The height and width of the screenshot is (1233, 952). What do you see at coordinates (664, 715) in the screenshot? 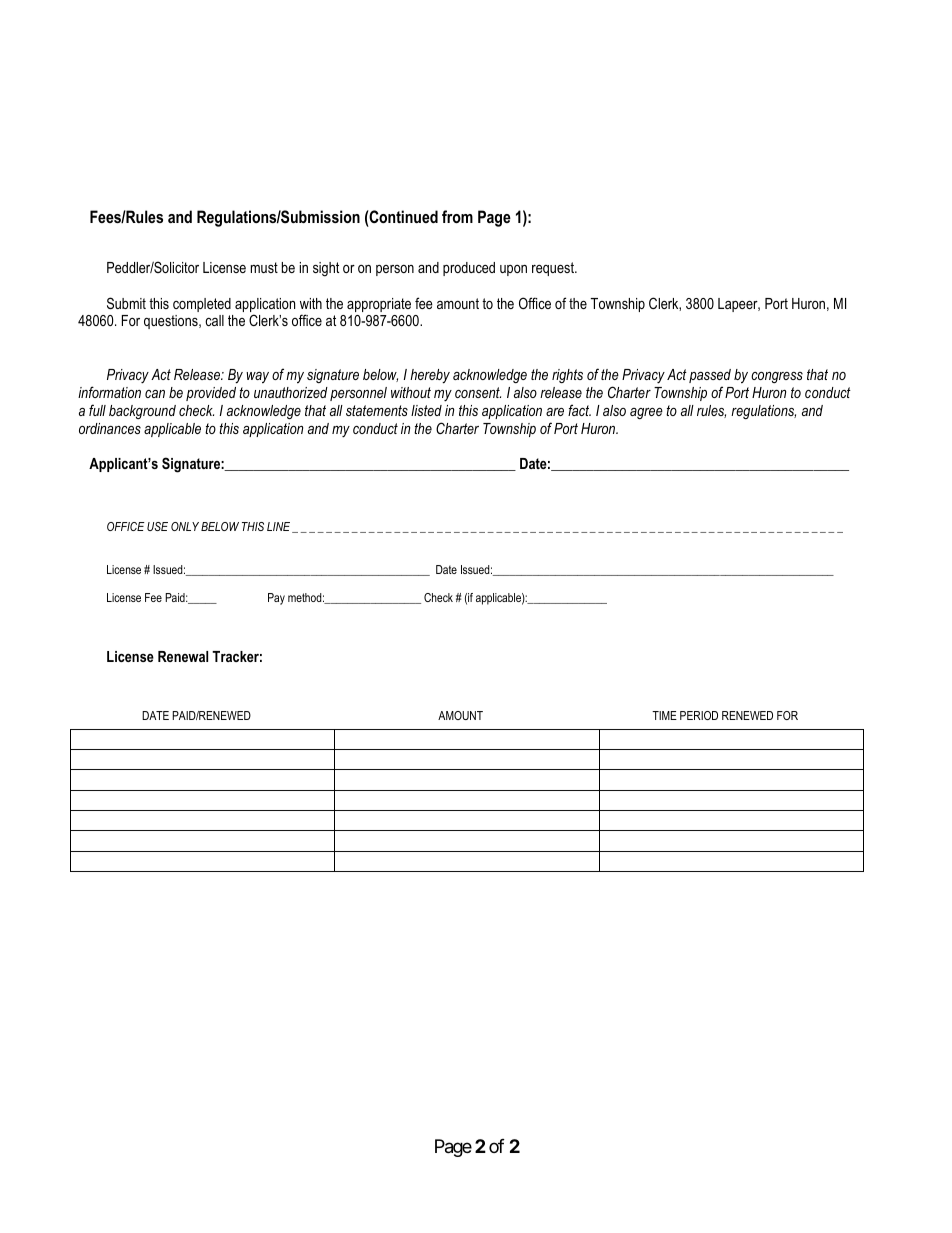
I see `TIME` at bounding box center [664, 715].
